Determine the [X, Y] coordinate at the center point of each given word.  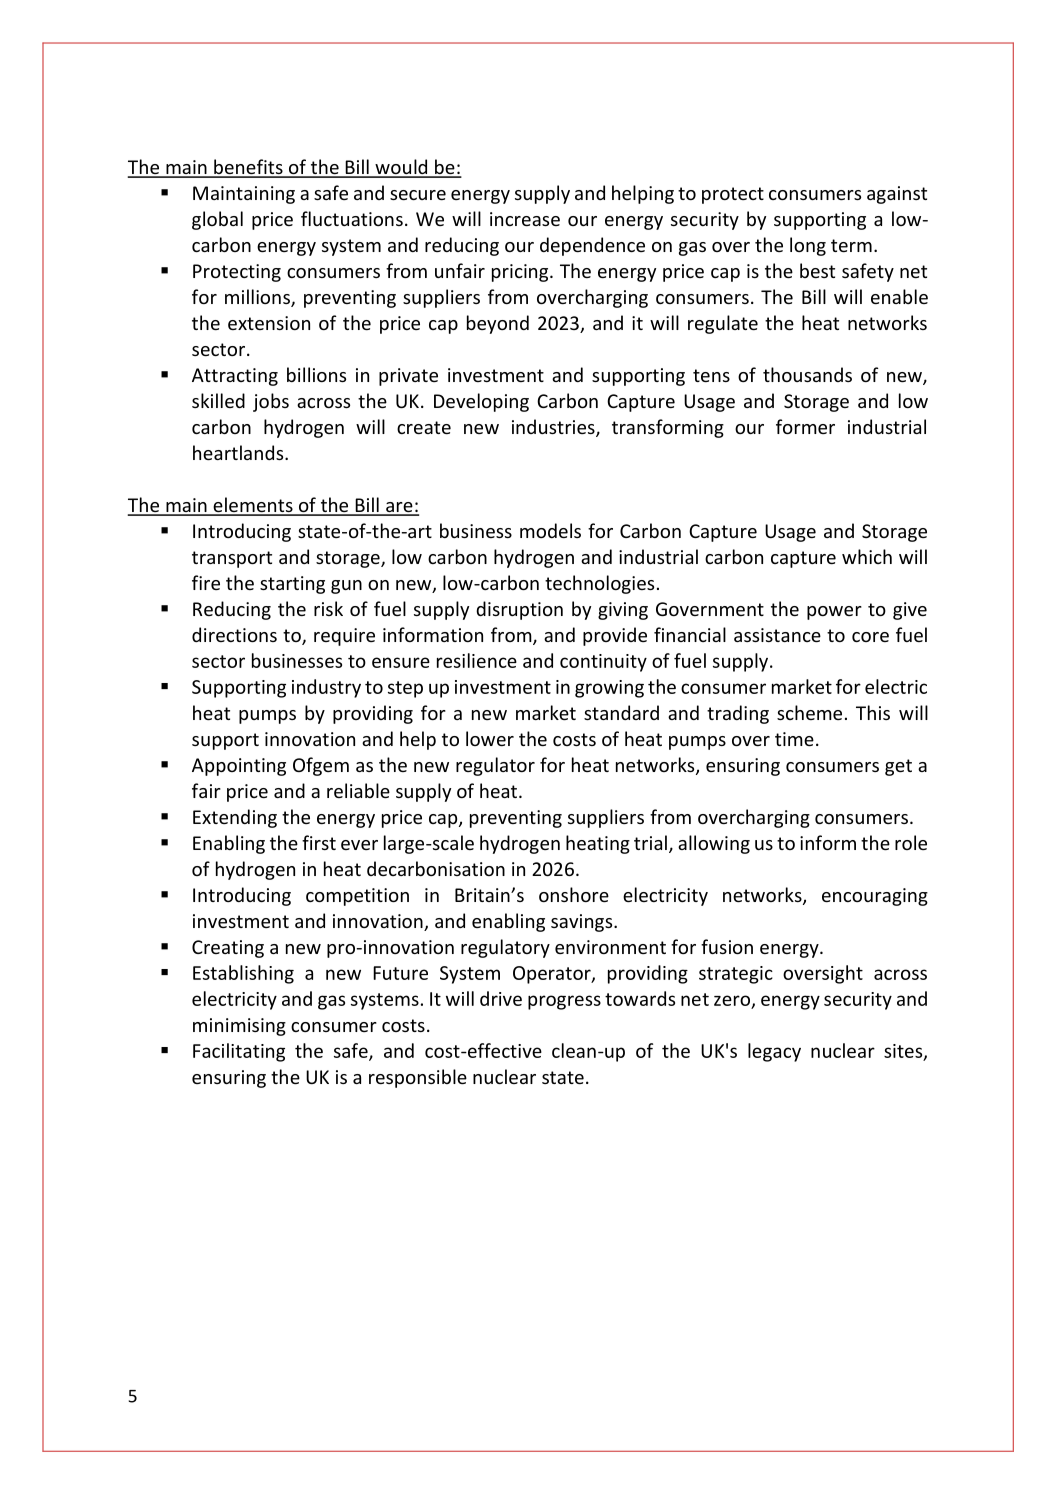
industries [554, 428]
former [805, 426]
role [911, 842]
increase [525, 219]
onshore [574, 894]
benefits [248, 168]
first [319, 842]
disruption [519, 610]
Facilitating [239, 1052]
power [834, 613]
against [897, 195]
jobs [271, 402]
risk [328, 608]
